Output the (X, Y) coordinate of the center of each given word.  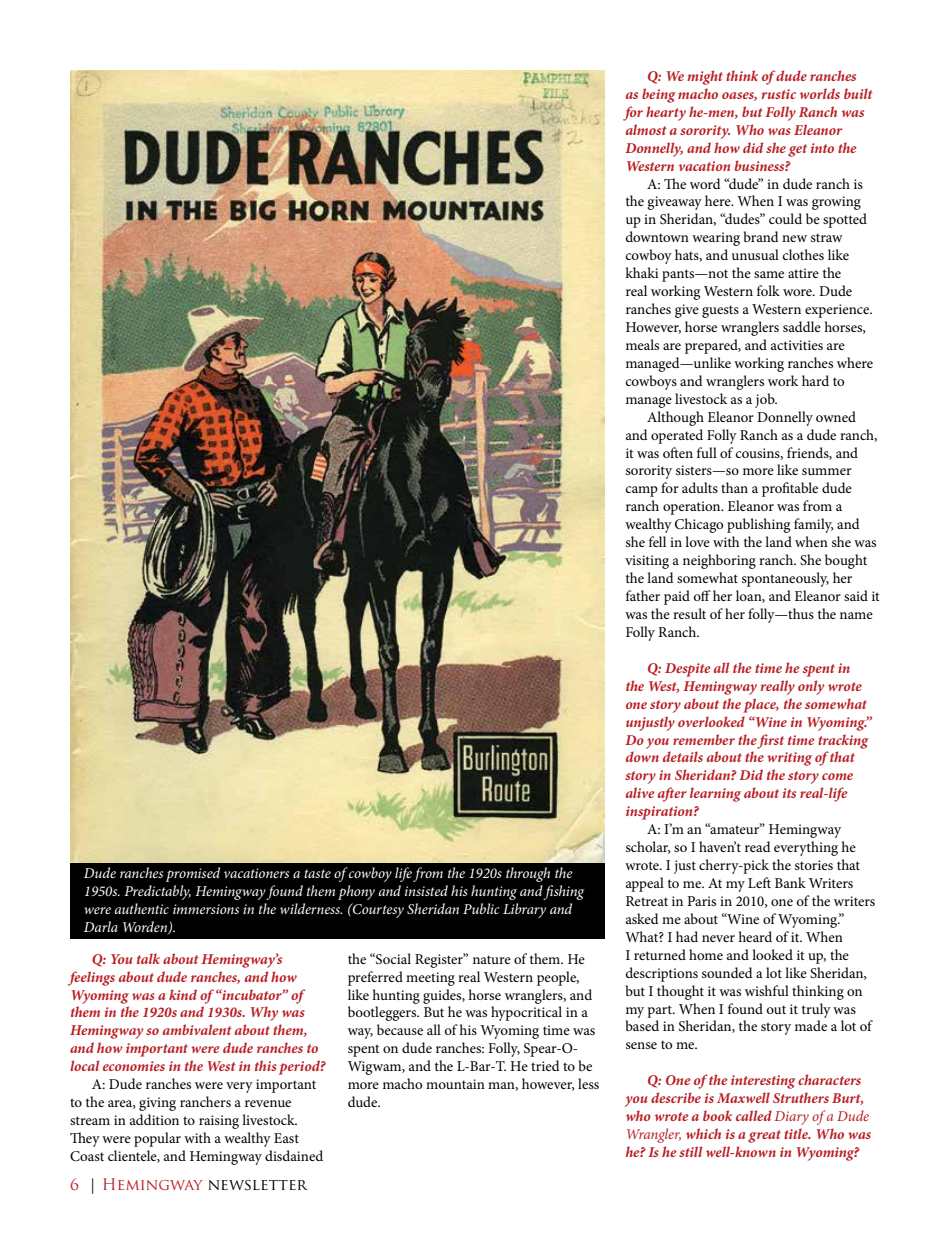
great (764, 1136)
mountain (455, 1084)
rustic (779, 94)
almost (646, 129)
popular (157, 1139)
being (659, 95)
